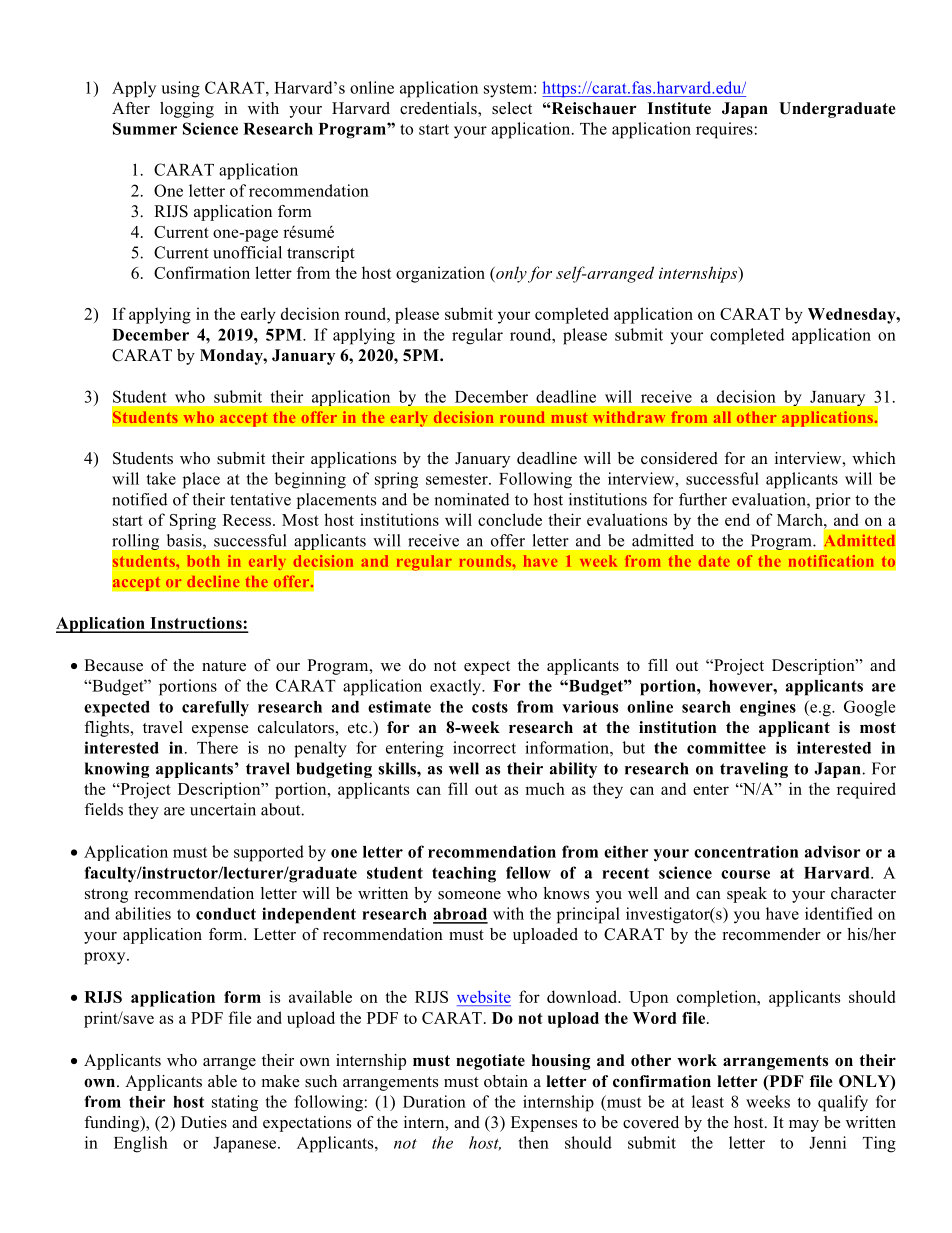  Describe the element at coordinates (804, 1126) in the screenshot. I see `may` at that location.
